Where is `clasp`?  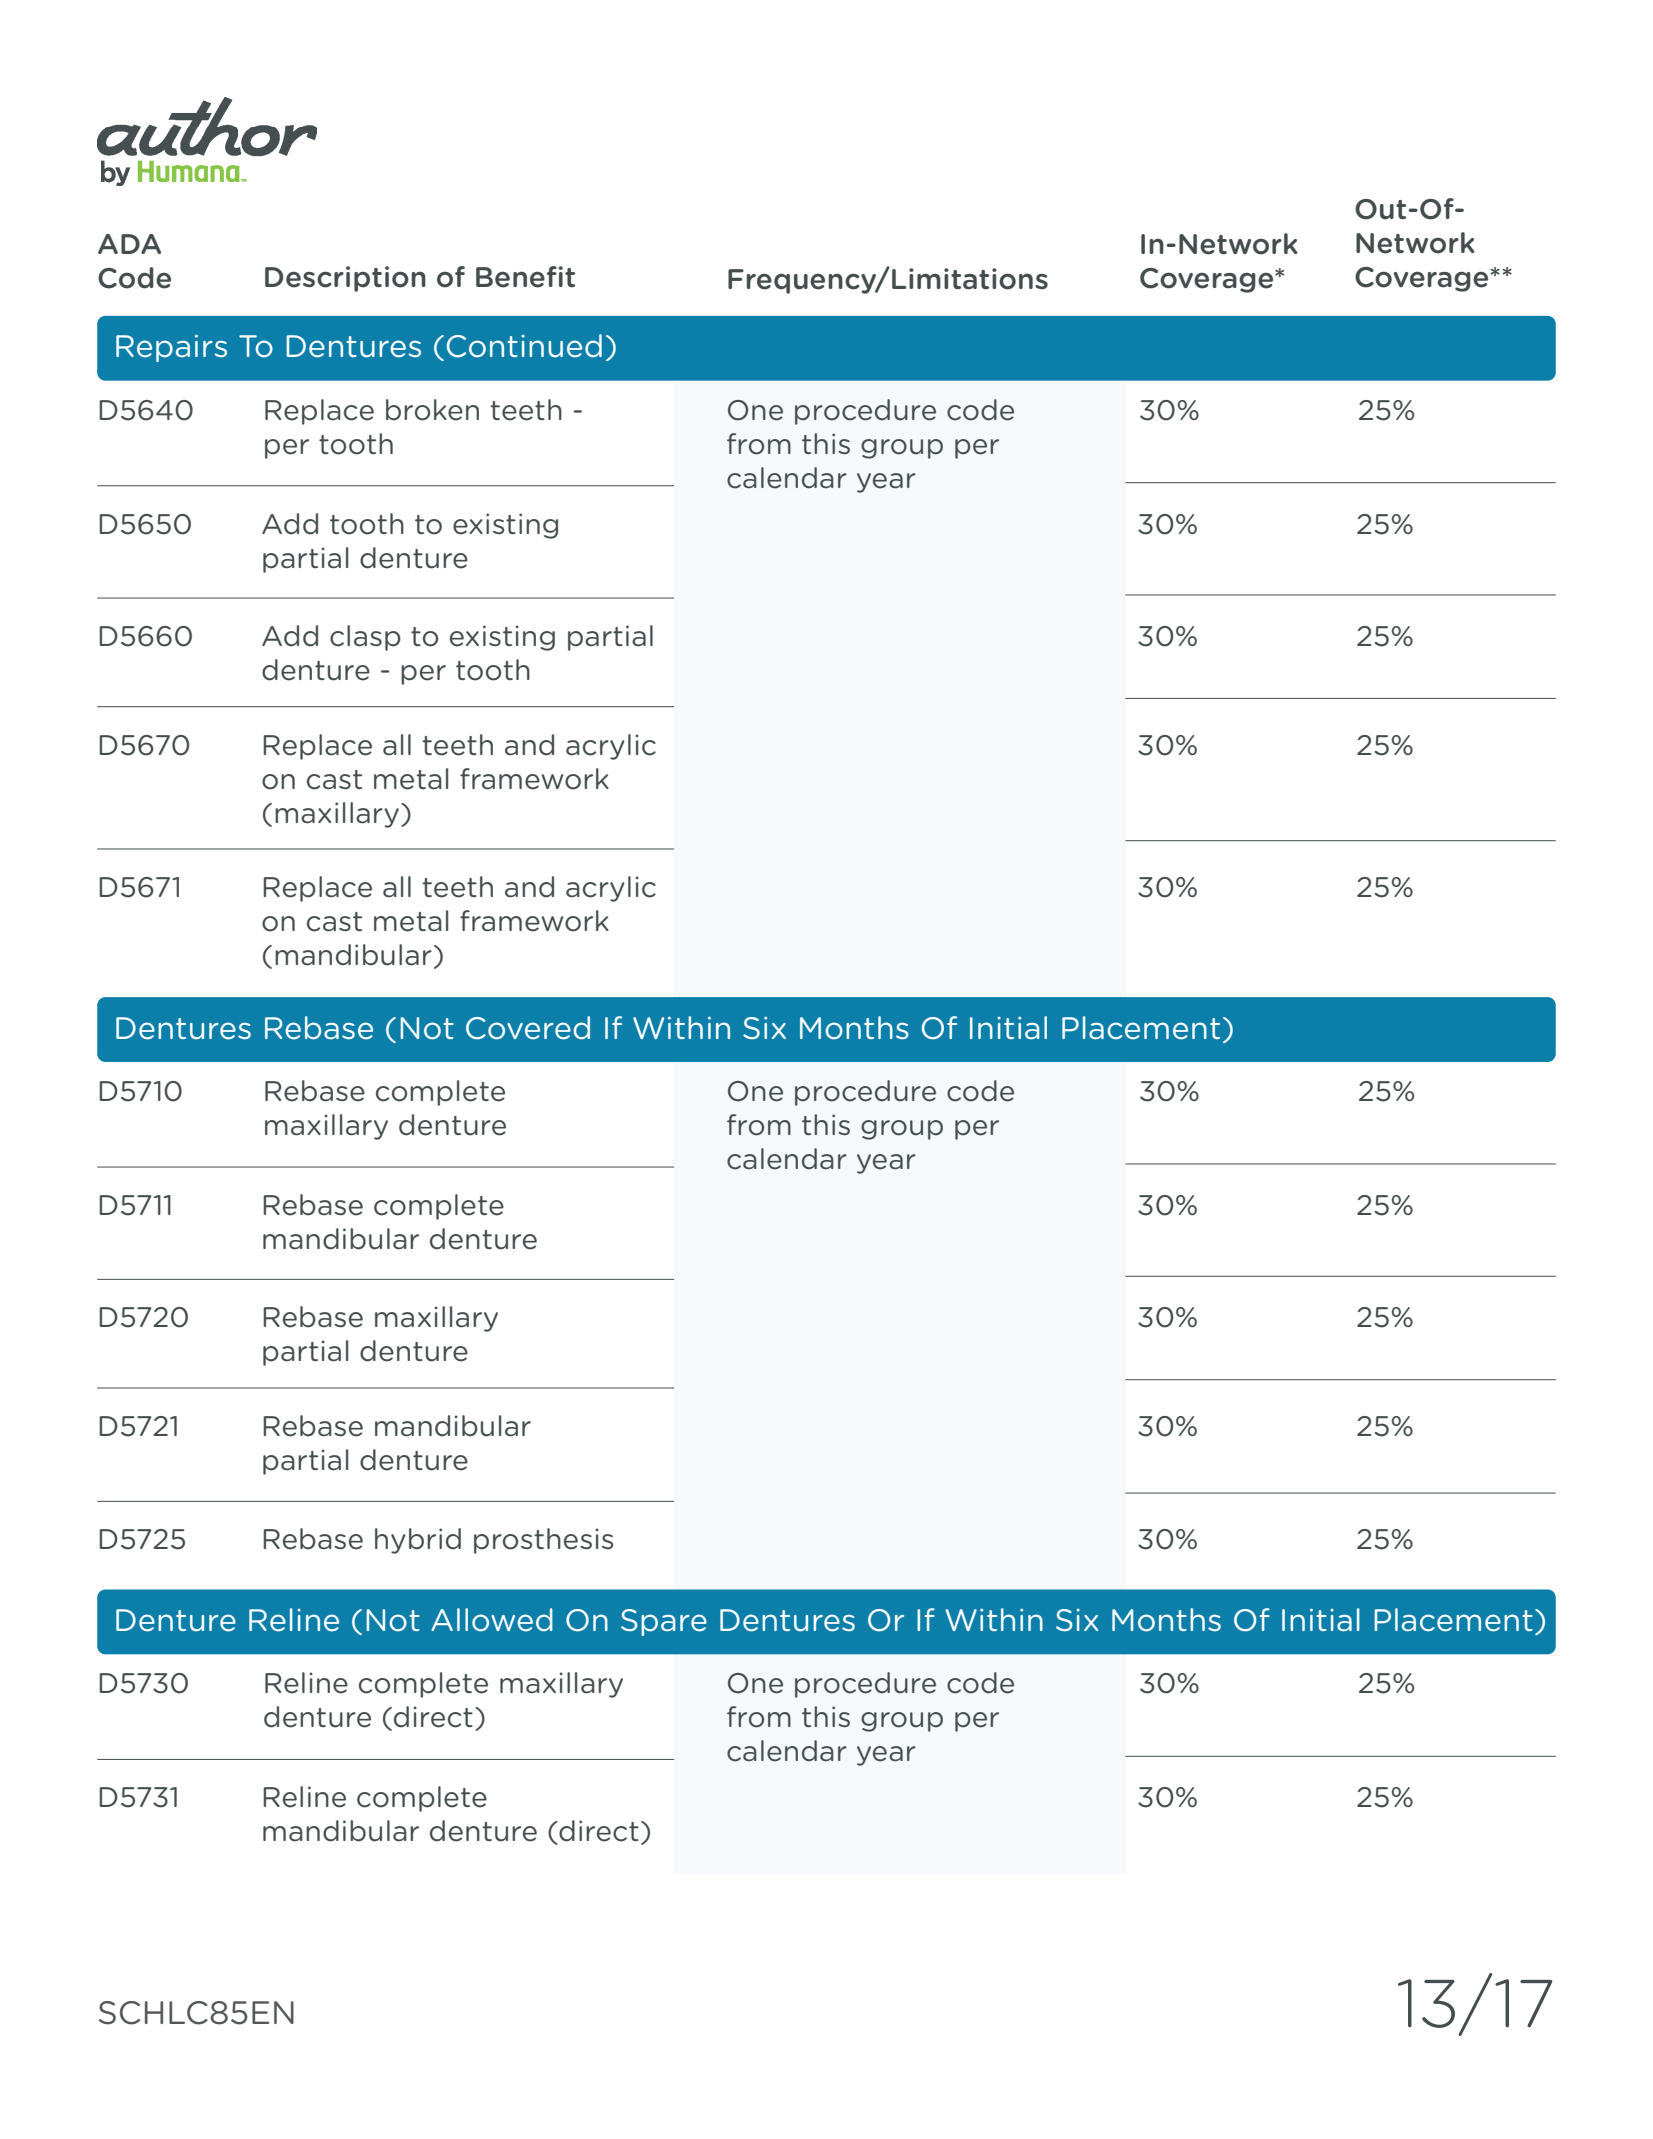
clasp is located at coordinates (365, 638).
